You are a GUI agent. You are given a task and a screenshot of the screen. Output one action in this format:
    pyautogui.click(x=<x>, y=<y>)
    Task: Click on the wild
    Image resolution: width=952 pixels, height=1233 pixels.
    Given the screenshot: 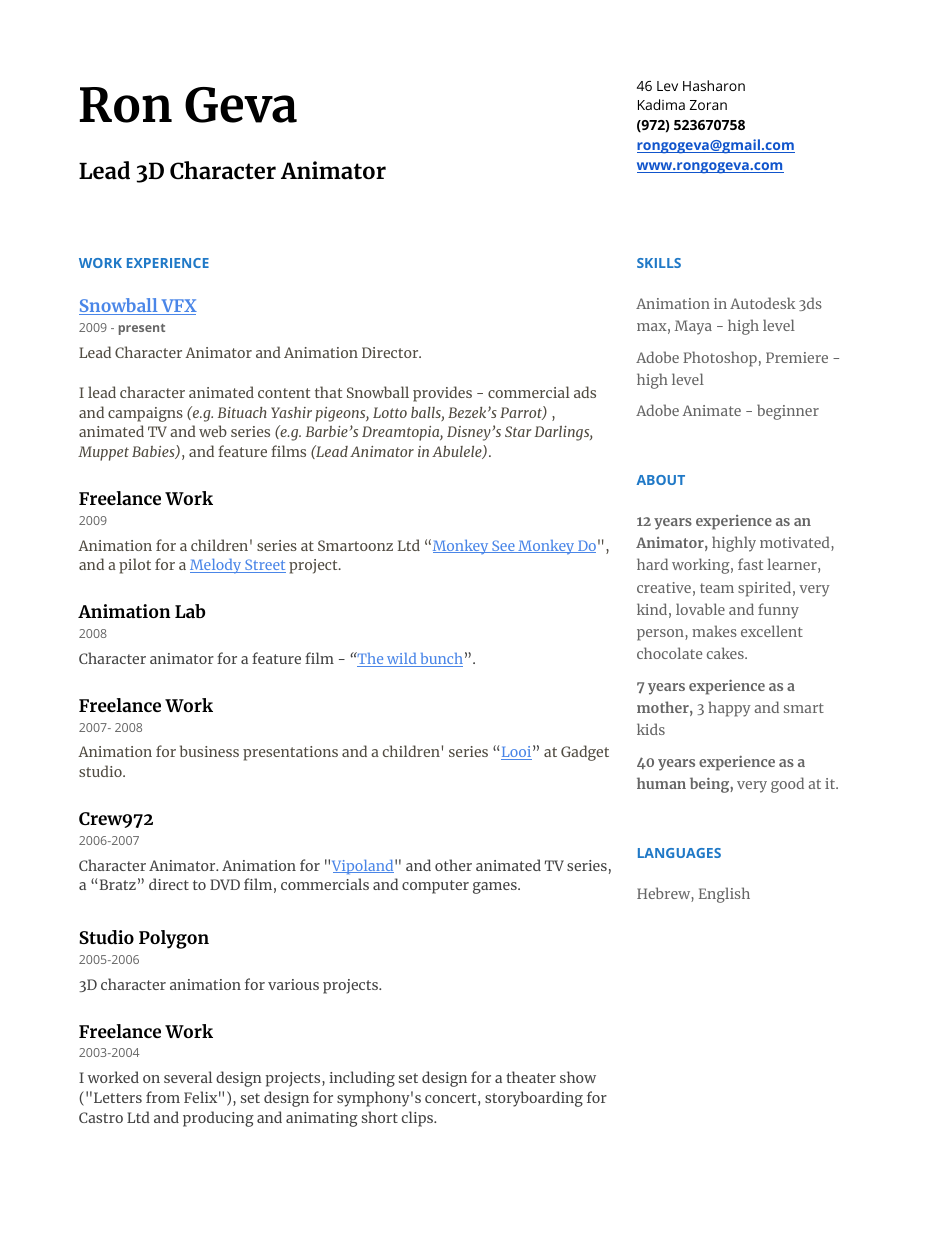 What is the action you would take?
    pyautogui.click(x=402, y=660)
